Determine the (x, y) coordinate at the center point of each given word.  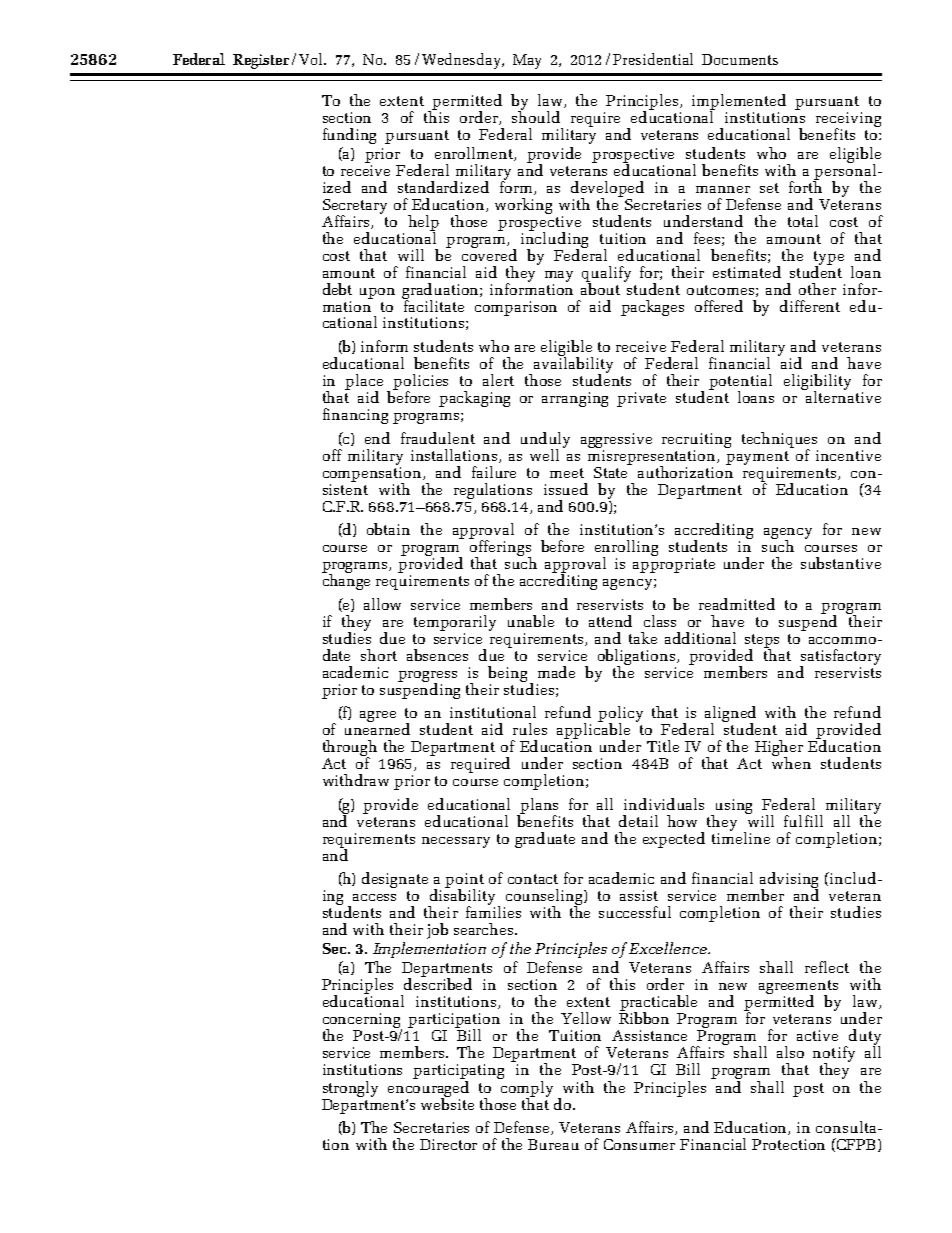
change (346, 581)
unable (531, 621)
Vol (312, 59)
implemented (739, 103)
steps (762, 642)
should (536, 116)
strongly (350, 1089)
